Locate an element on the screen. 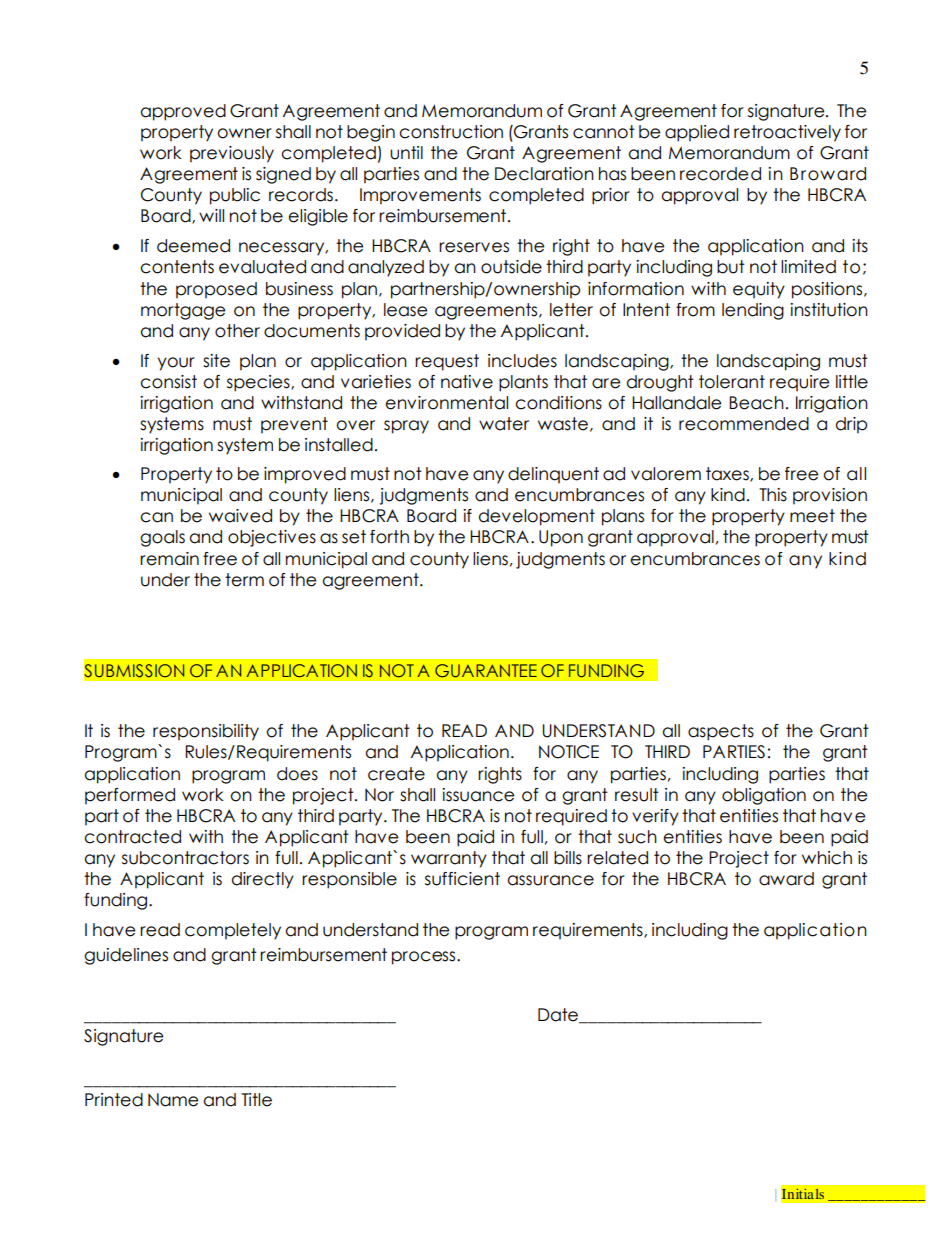  process is located at coordinates (425, 958).
